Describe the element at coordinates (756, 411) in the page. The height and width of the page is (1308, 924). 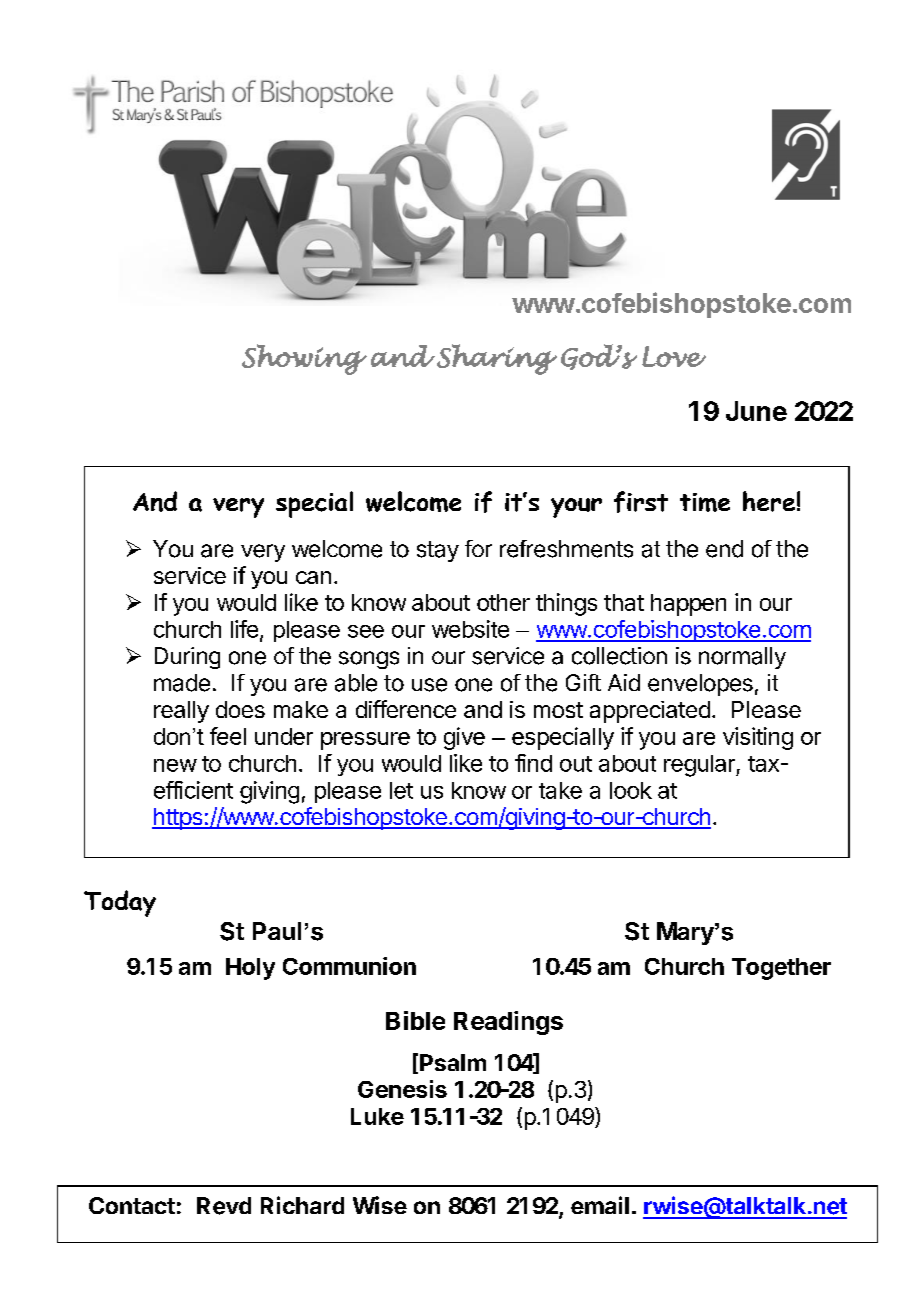
I see `June` at that location.
